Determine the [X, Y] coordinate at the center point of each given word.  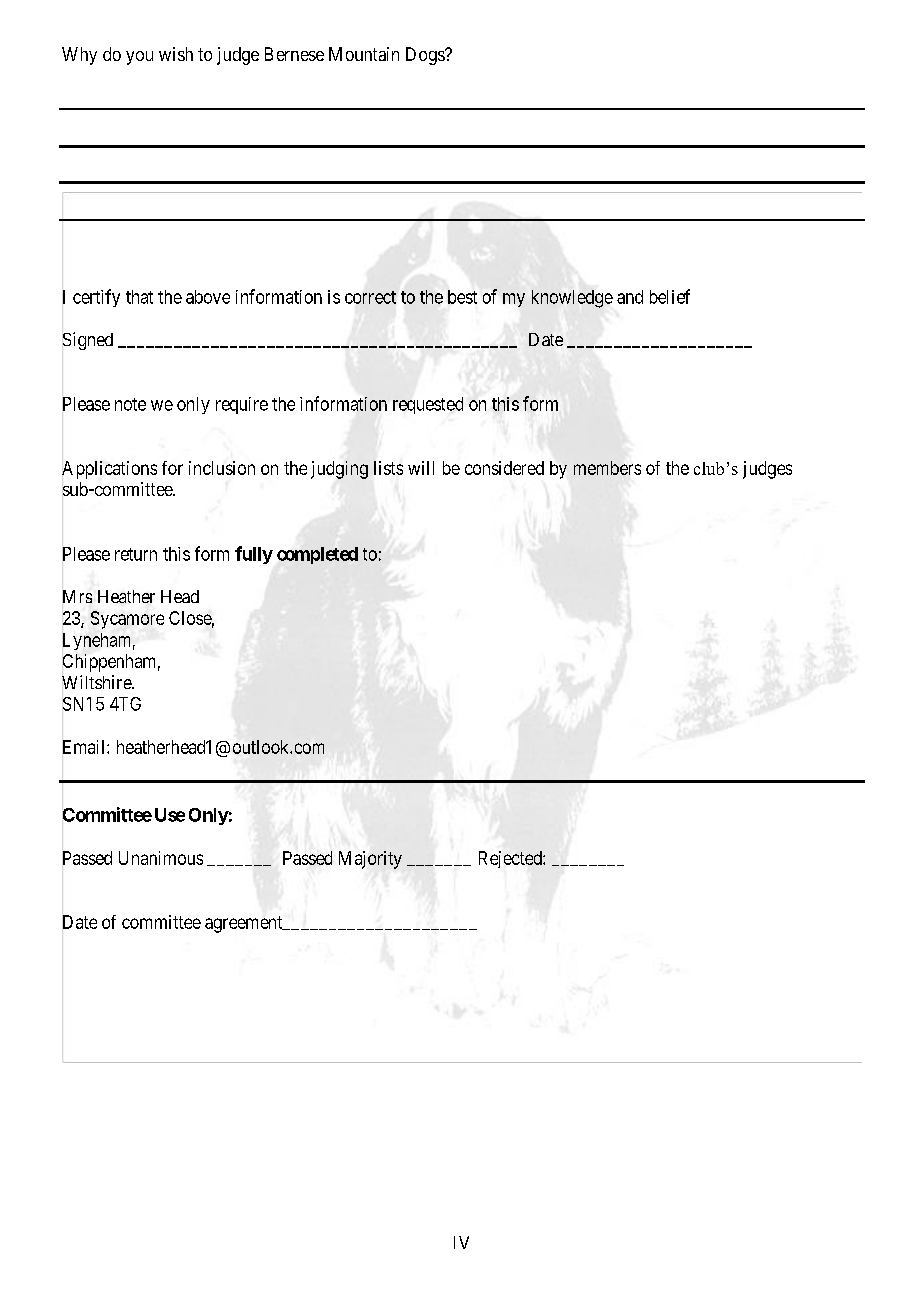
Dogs [426, 56]
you [139, 58]
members [607, 468]
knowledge [572, 299]
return [136, 554]
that [139, 297]
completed [317, 555]
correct [370, 297]
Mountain [364, 54]
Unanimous [161, 858]
